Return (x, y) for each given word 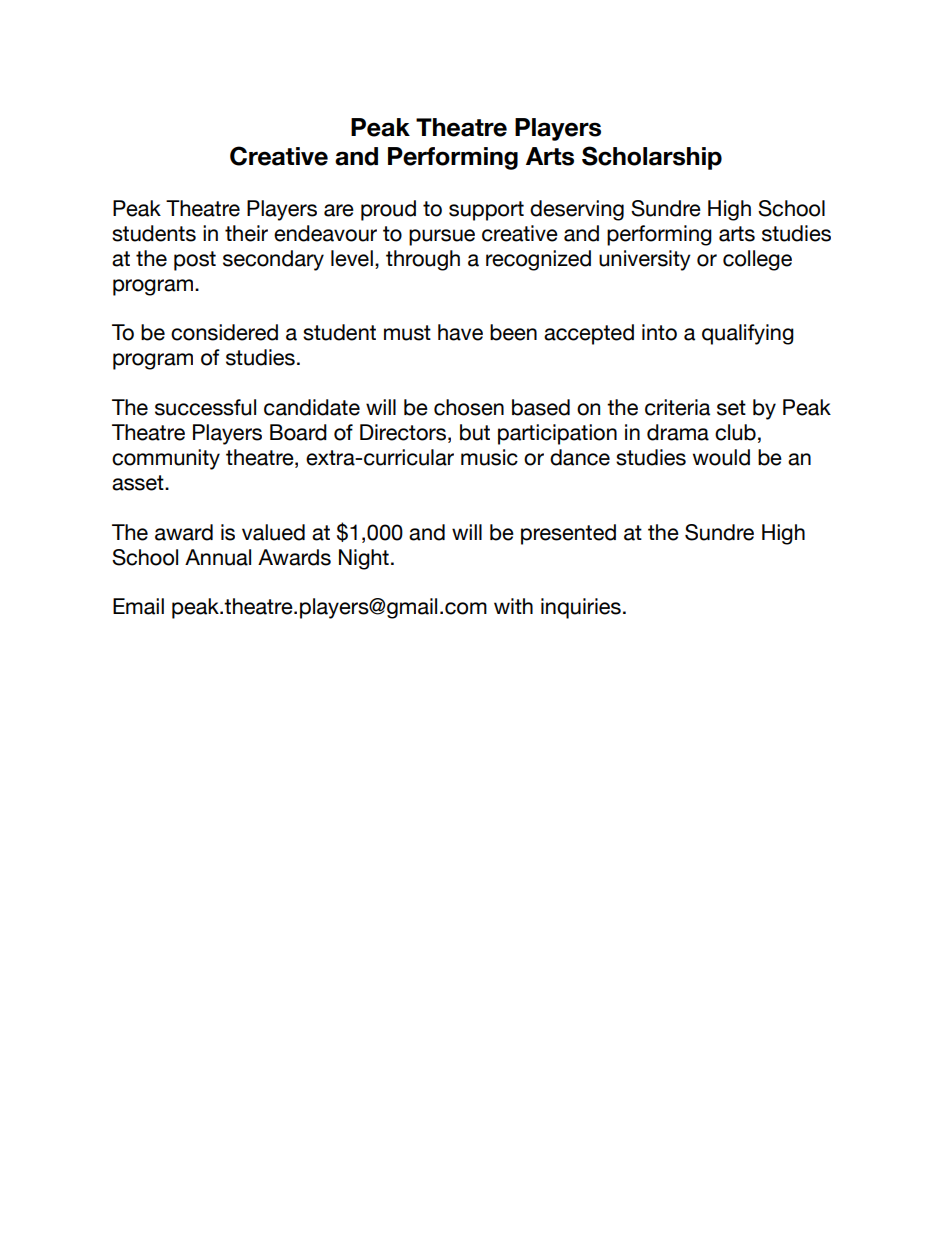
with (513, 606)
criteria (677, 407)
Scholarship (652, 158)
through (423, 260)
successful (205, 407)
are (339, 210)
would (721, 457)
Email (138, 606)
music (489, 457)
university (645, 260)
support (486, 211)
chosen (469, 407)
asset (139, 483)
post (195, 261)
